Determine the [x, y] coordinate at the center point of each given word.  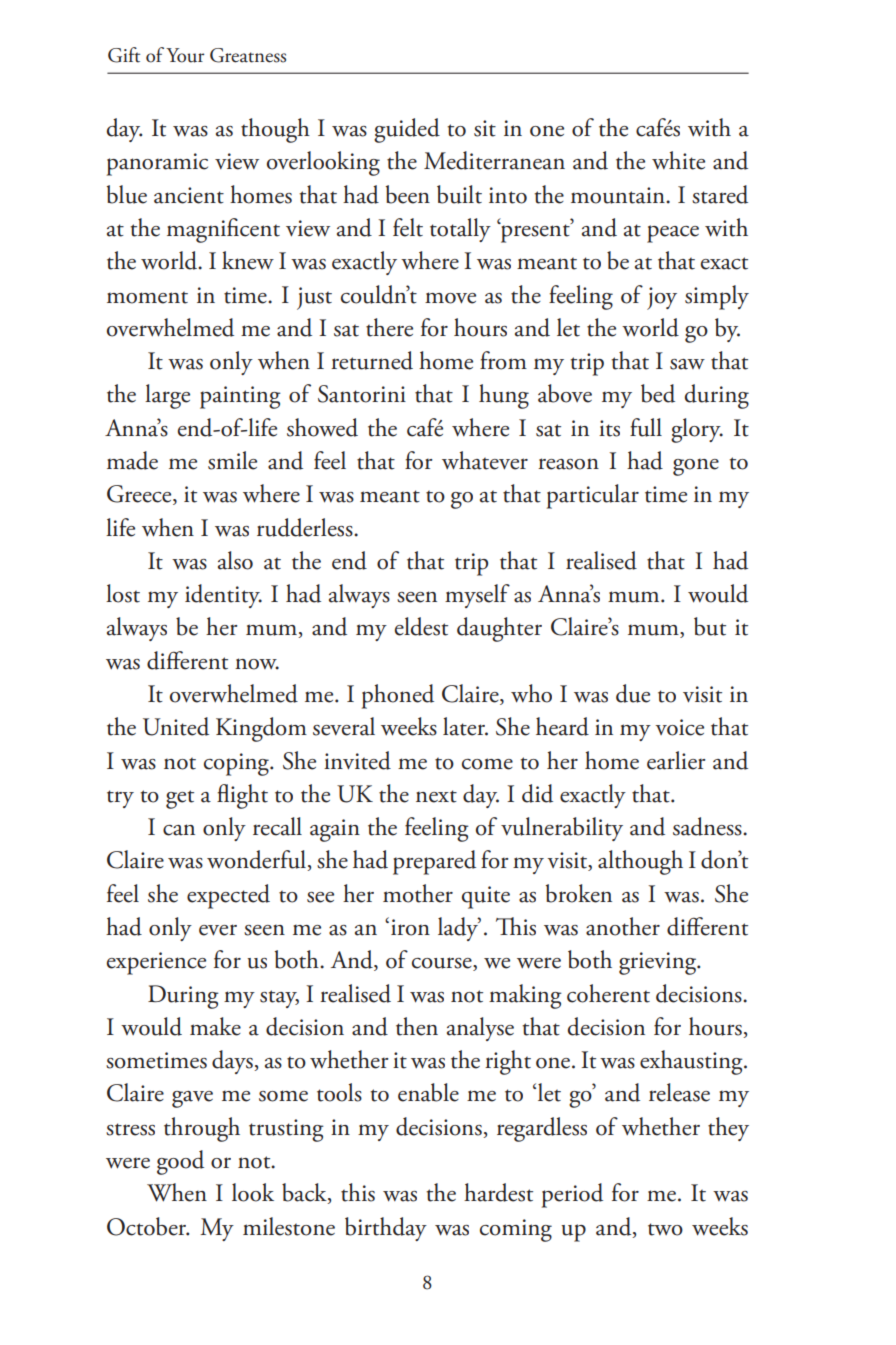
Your [185, 55]
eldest [421, 626]
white [678, 160]
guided [407, 130]
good [180, 1162]
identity [223, 596]
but [710, 626]
